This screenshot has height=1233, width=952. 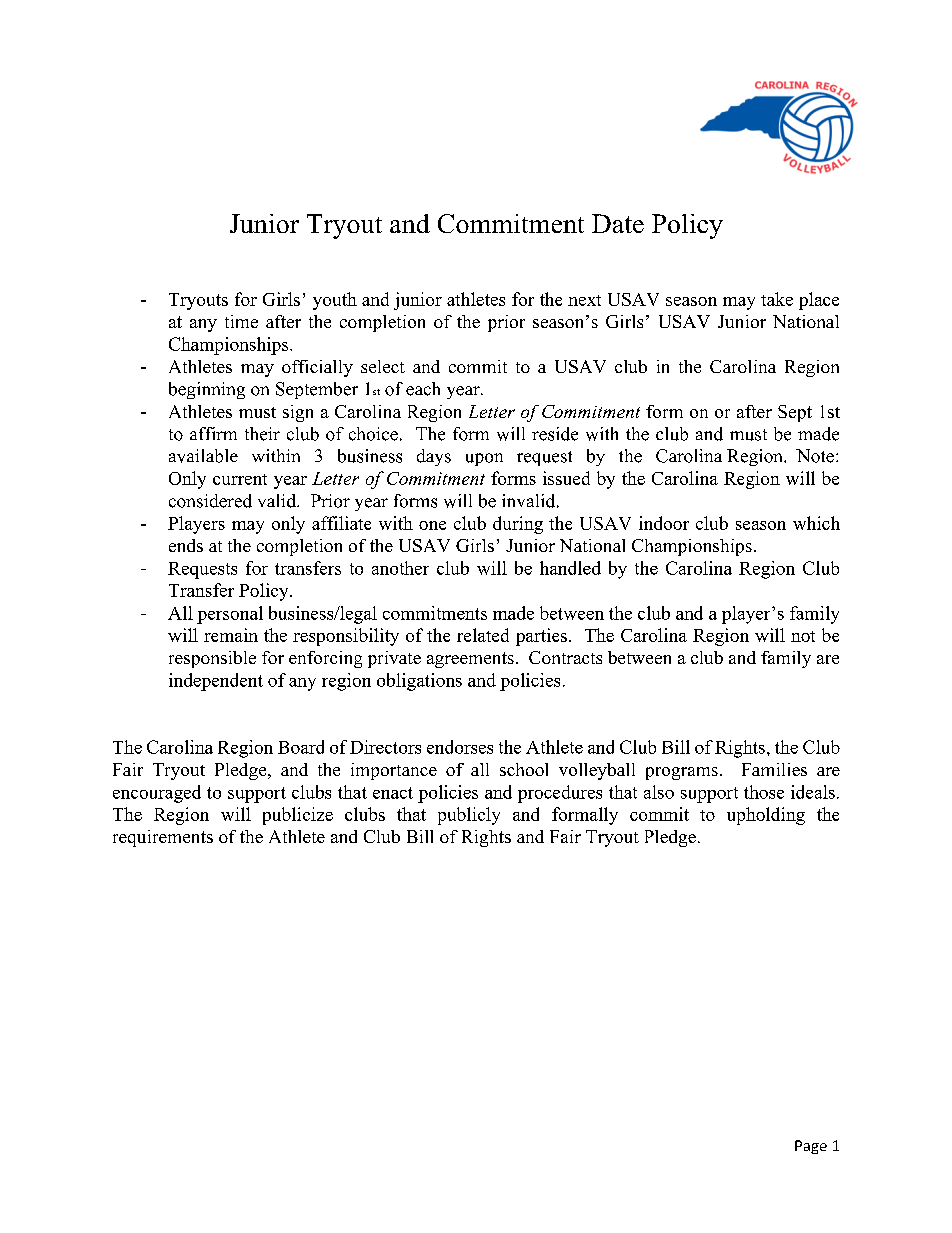 I want to click on agreements, so click(x=470, y=660).
